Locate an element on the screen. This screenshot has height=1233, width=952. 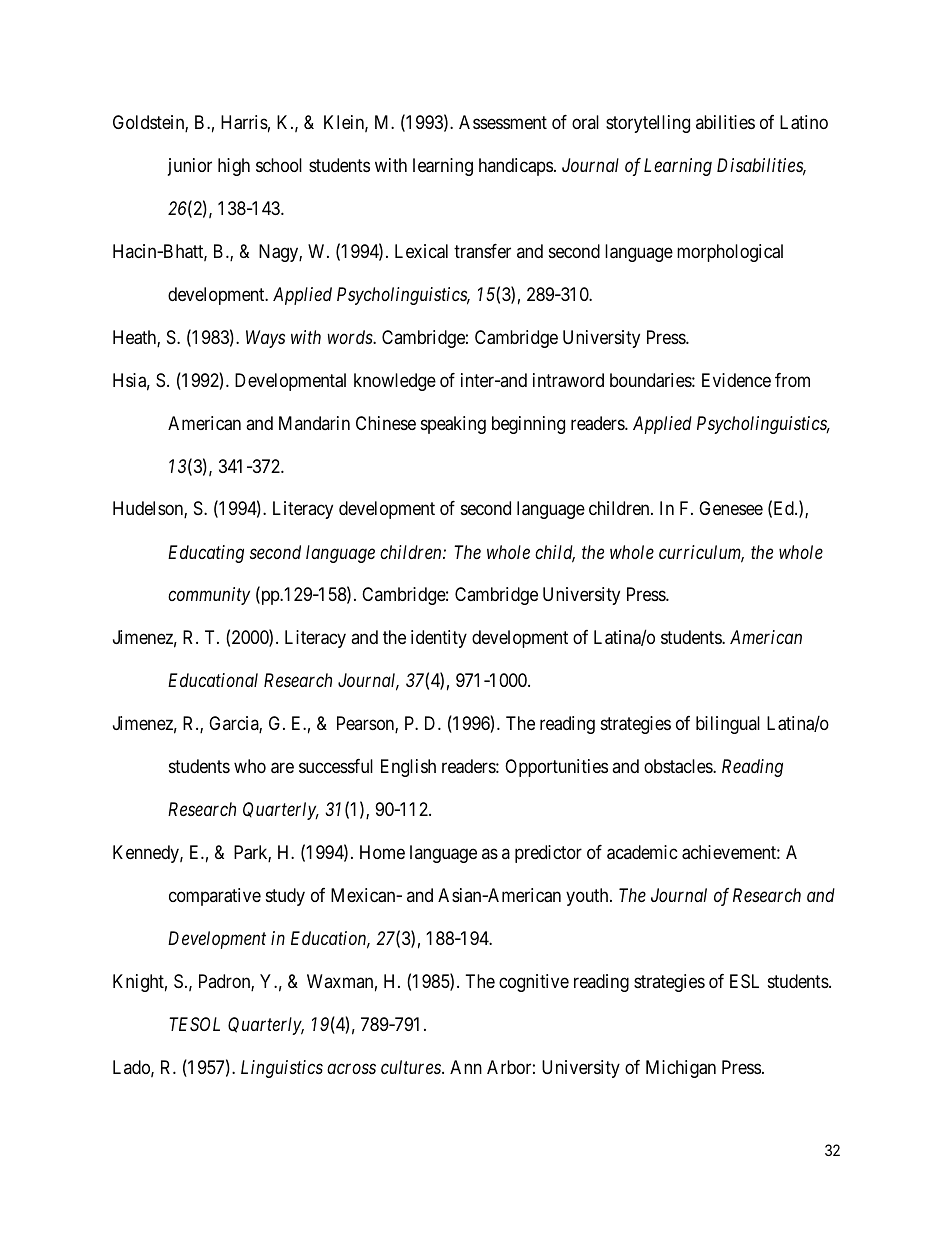
handicaps is located at coordinates (516, 167).
